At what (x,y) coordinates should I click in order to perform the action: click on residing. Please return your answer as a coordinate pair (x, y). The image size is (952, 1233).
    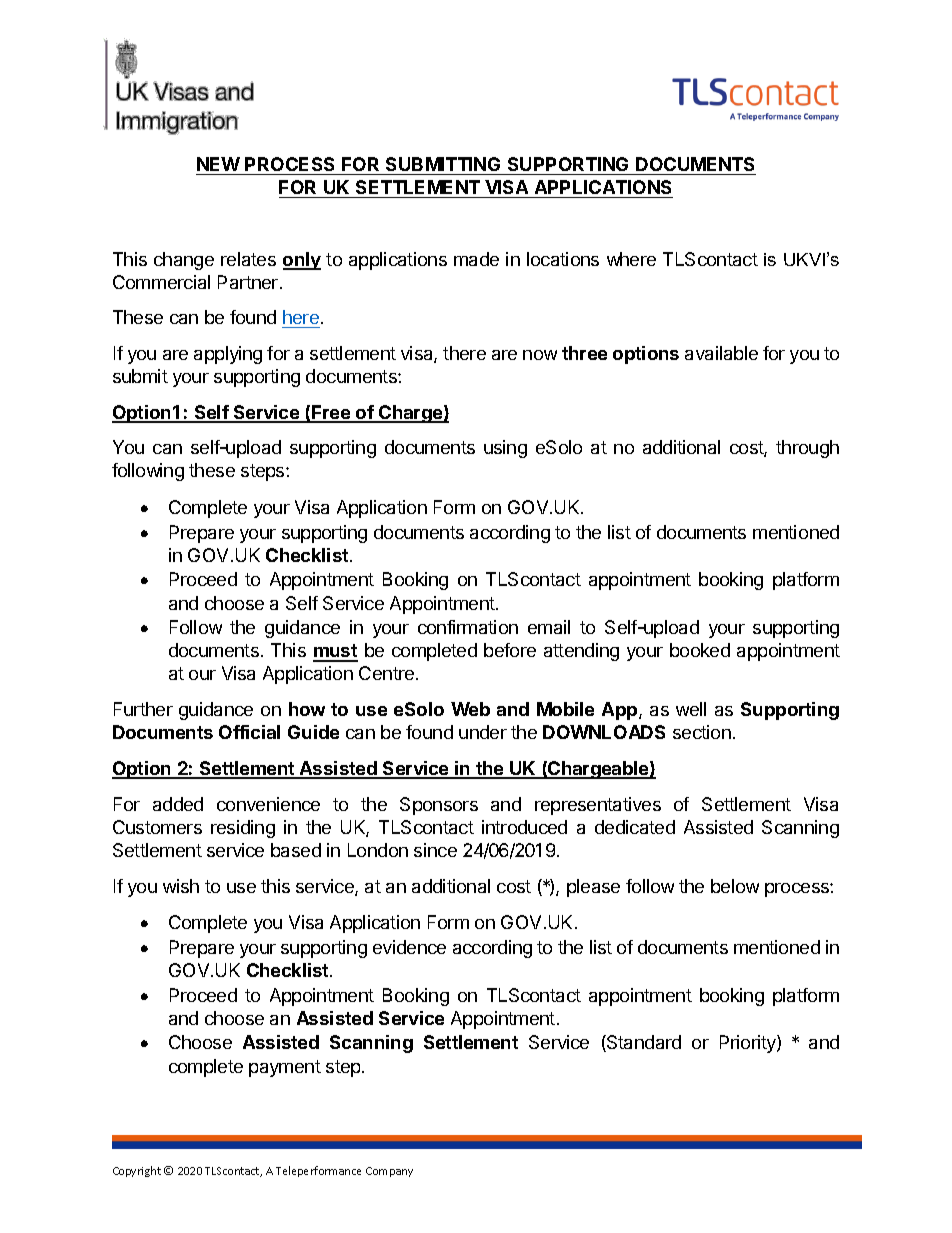
    Looking at the image, I should click on (243, 829).
